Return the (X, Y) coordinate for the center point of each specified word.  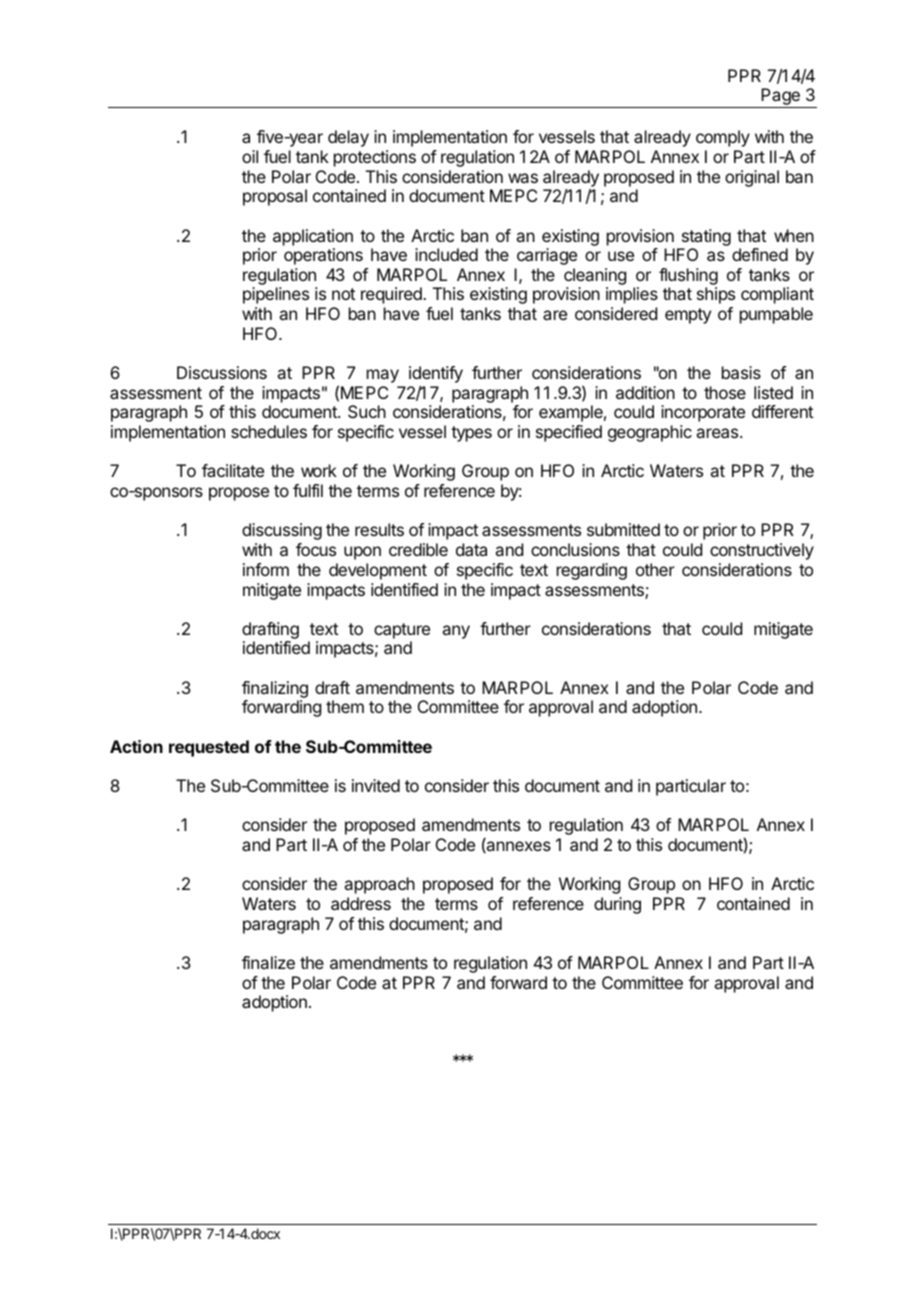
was (523, 178)
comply (723, 138)
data (471, 549)
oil (250, 156)
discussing (282, 531)
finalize (268, 962)
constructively (762, 551)
